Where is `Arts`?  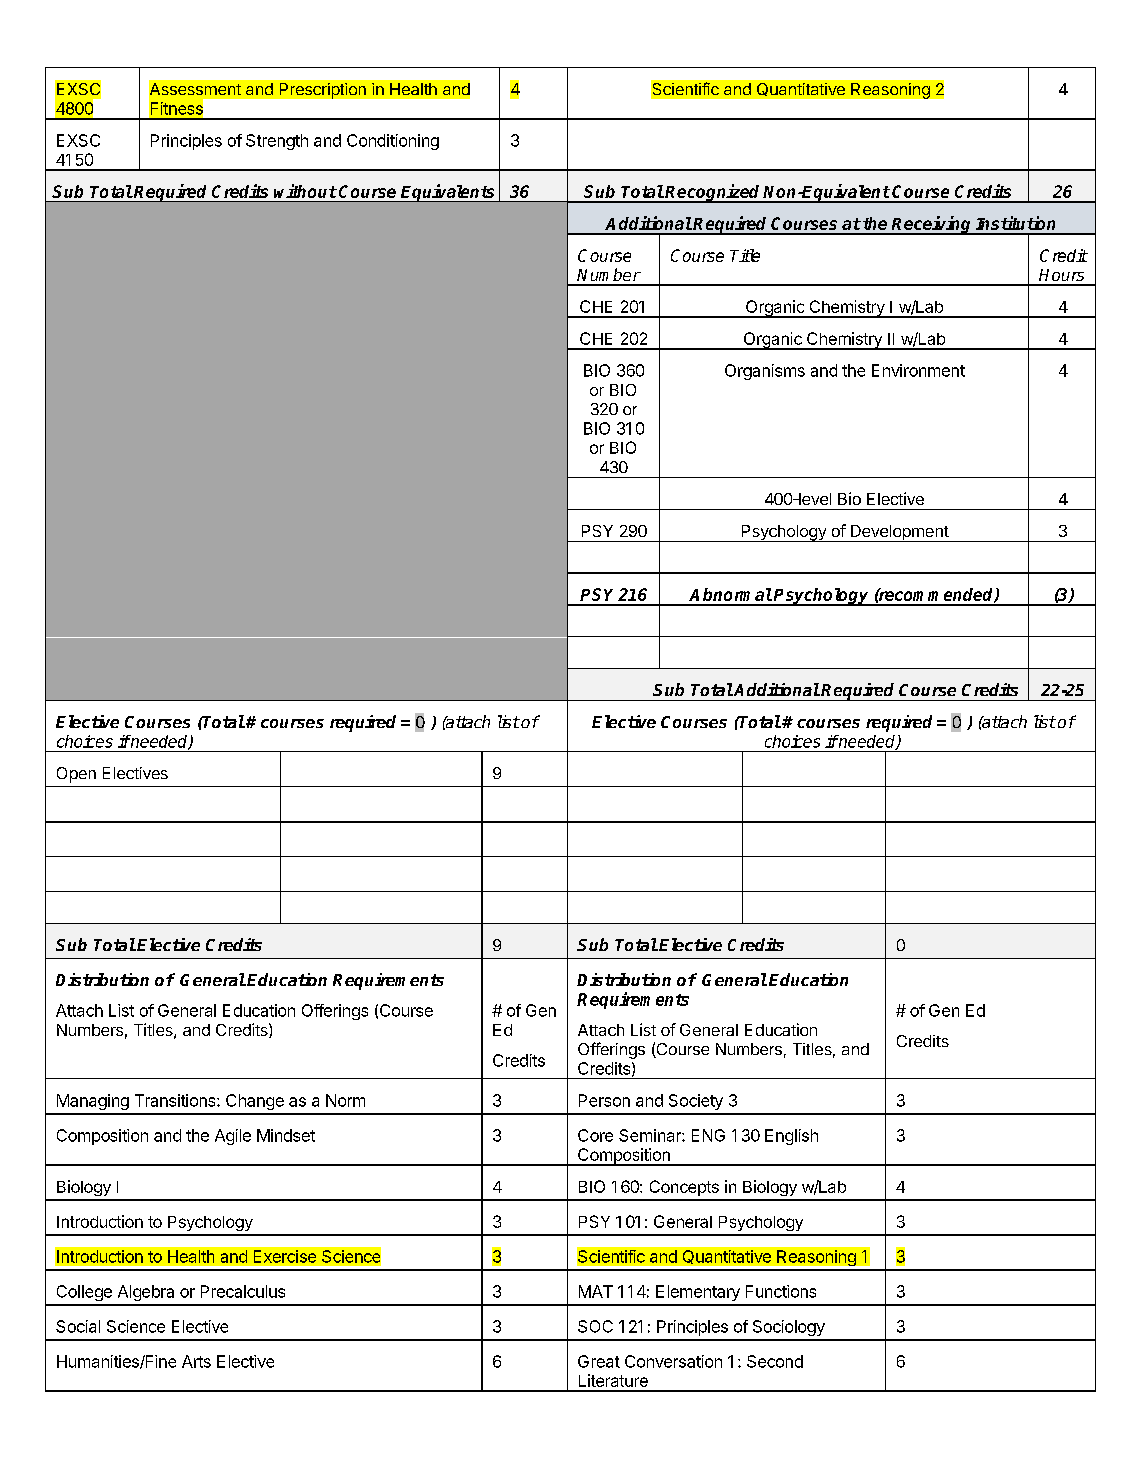 Arts is located at coordinates (196, 1361).
